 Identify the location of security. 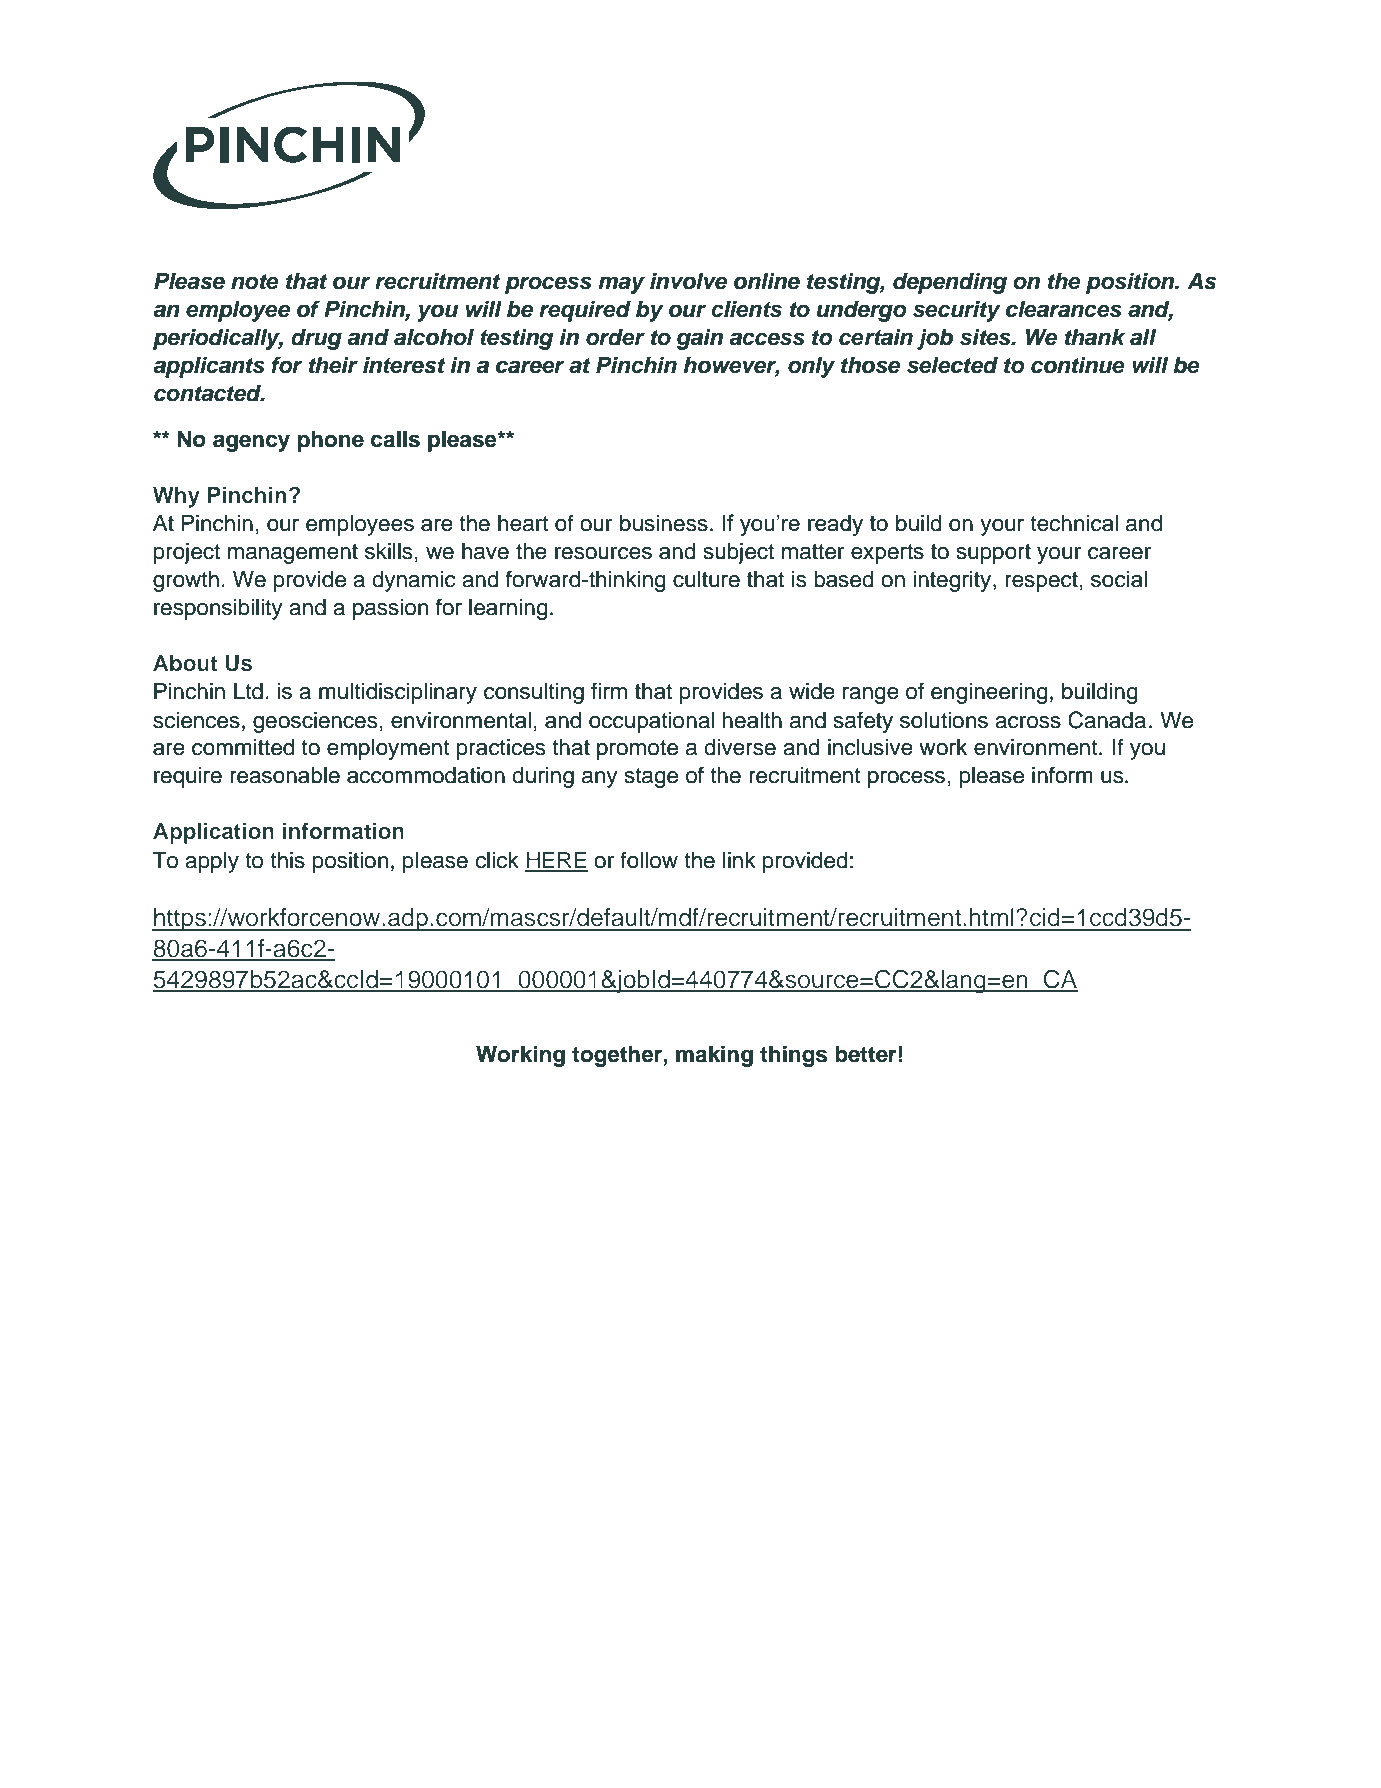
(957, 311).
